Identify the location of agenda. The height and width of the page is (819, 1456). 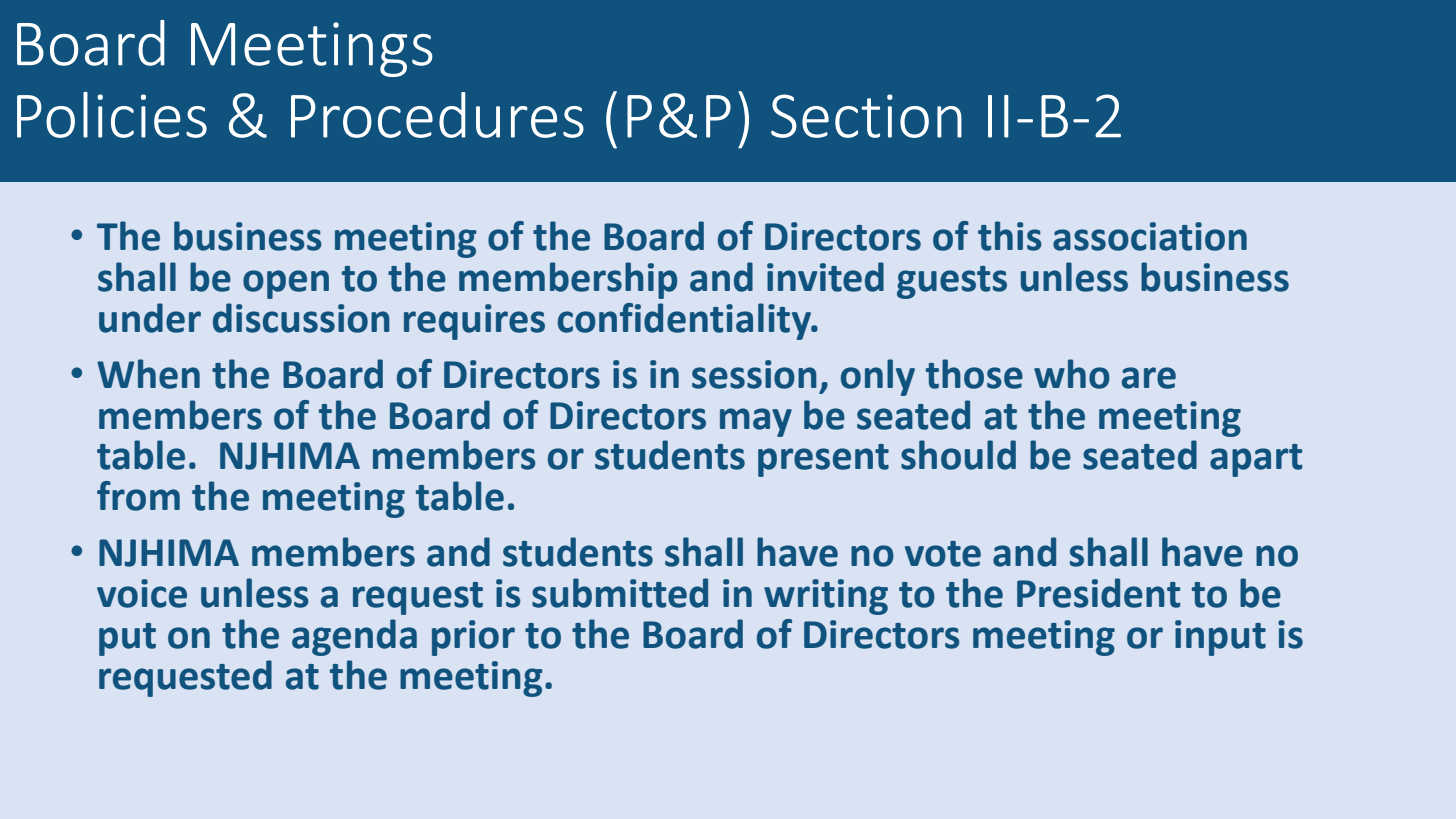
(354, 637).
